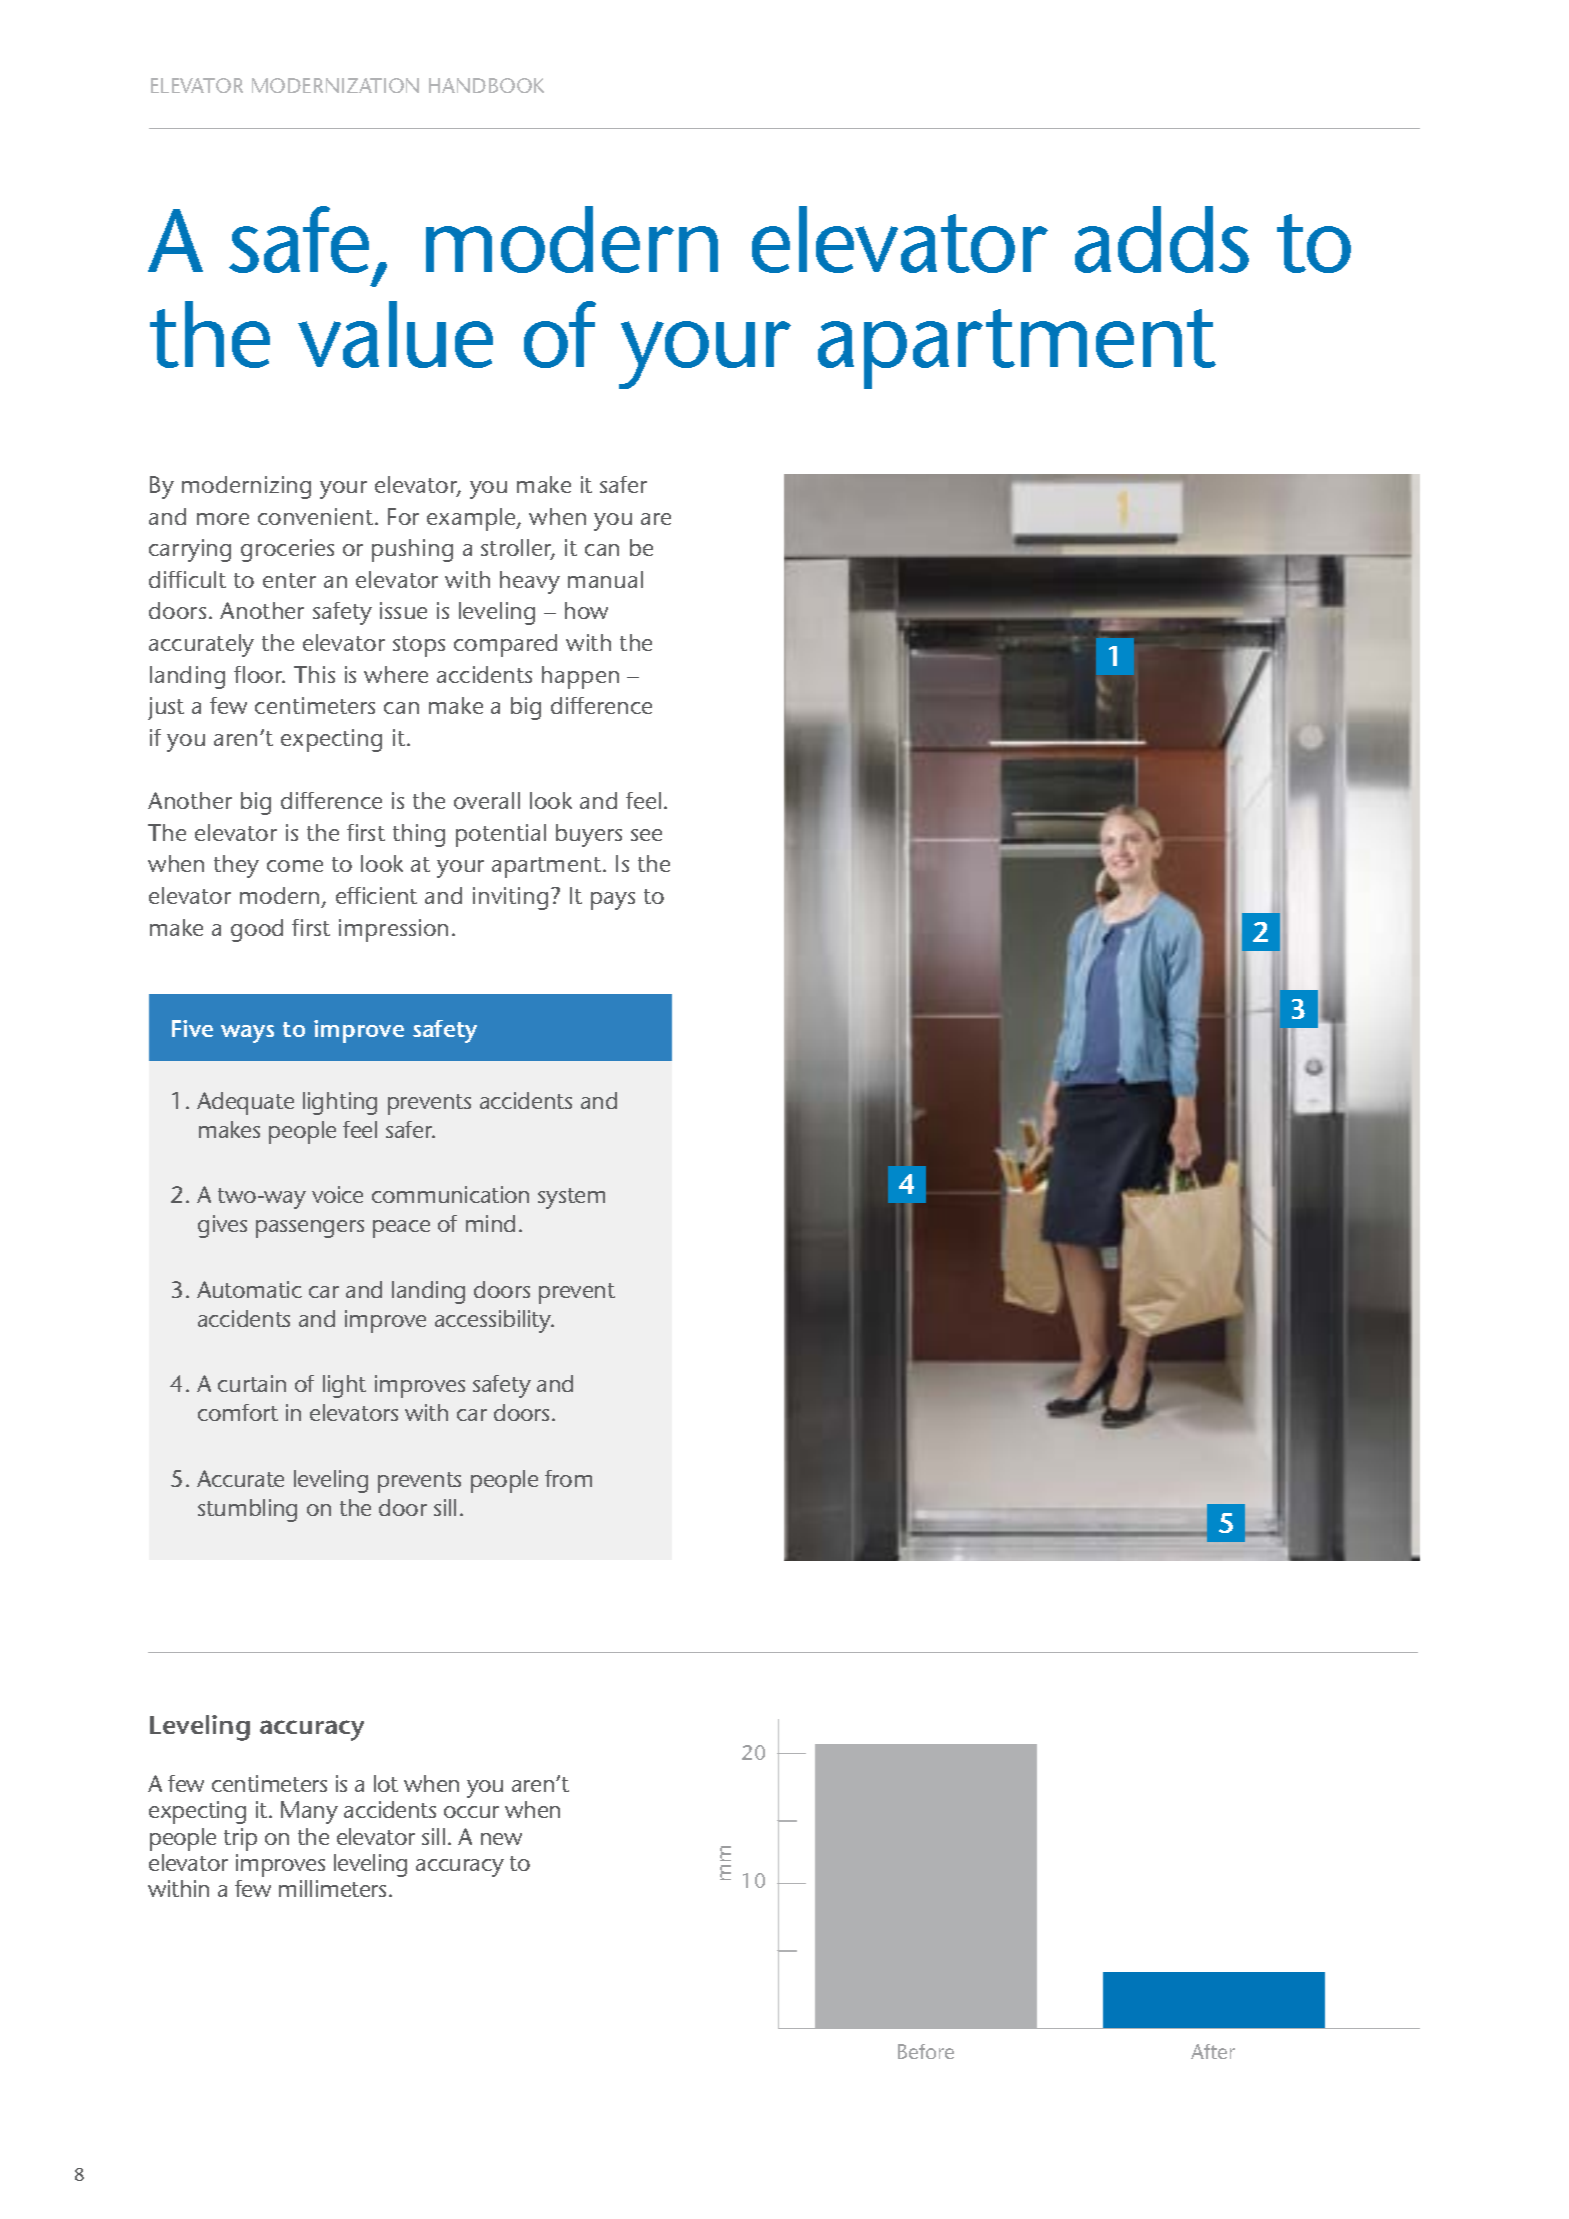 The height and width of the image is (2219, 1569). What do you see at coordinates (395, 334) in the image?
I see `value` at bounding box center [395, 334].
